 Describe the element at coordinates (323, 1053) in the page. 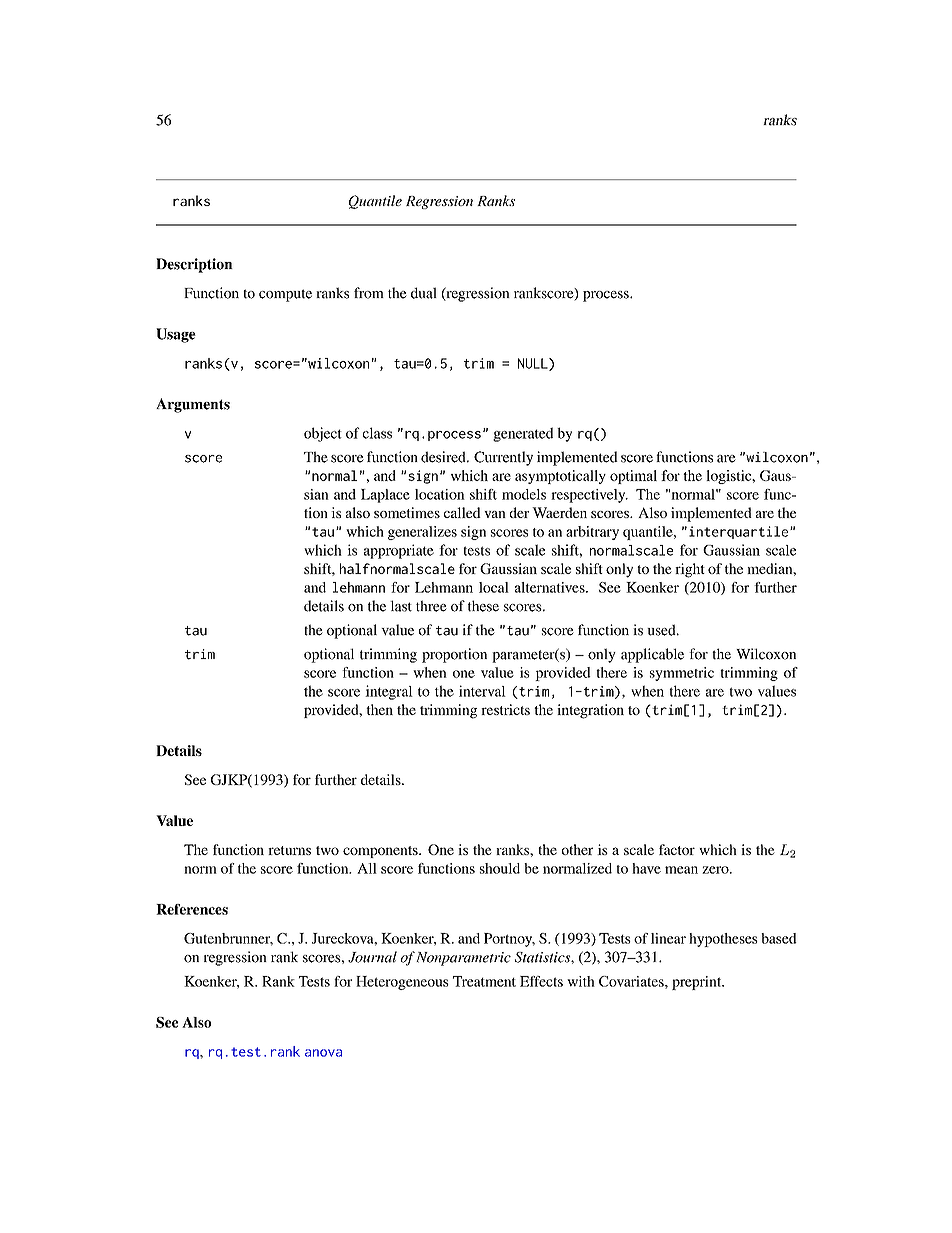

I see `anova` at that location.
